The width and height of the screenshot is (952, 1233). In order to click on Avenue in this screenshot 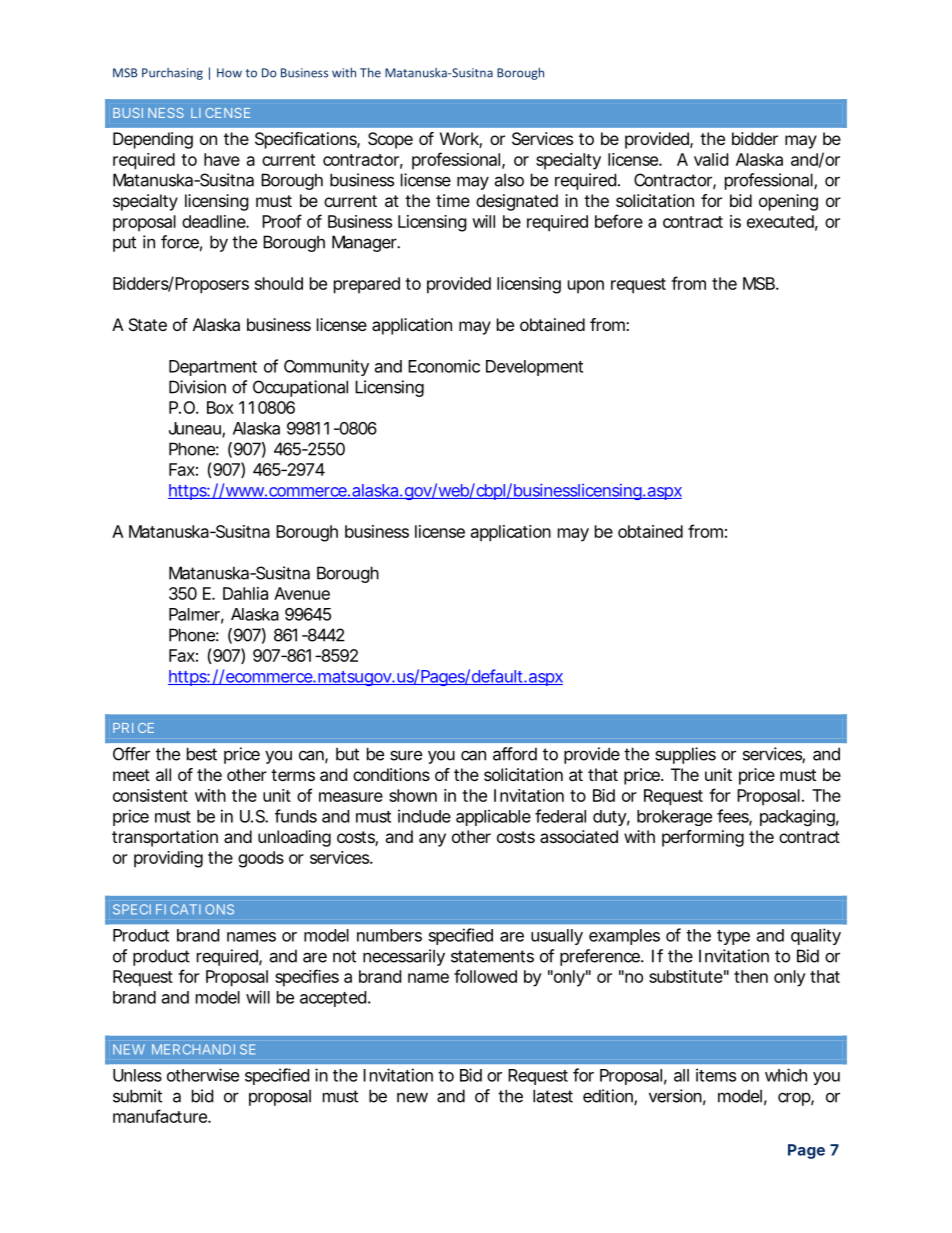, I will do `click(302, 593)`.
